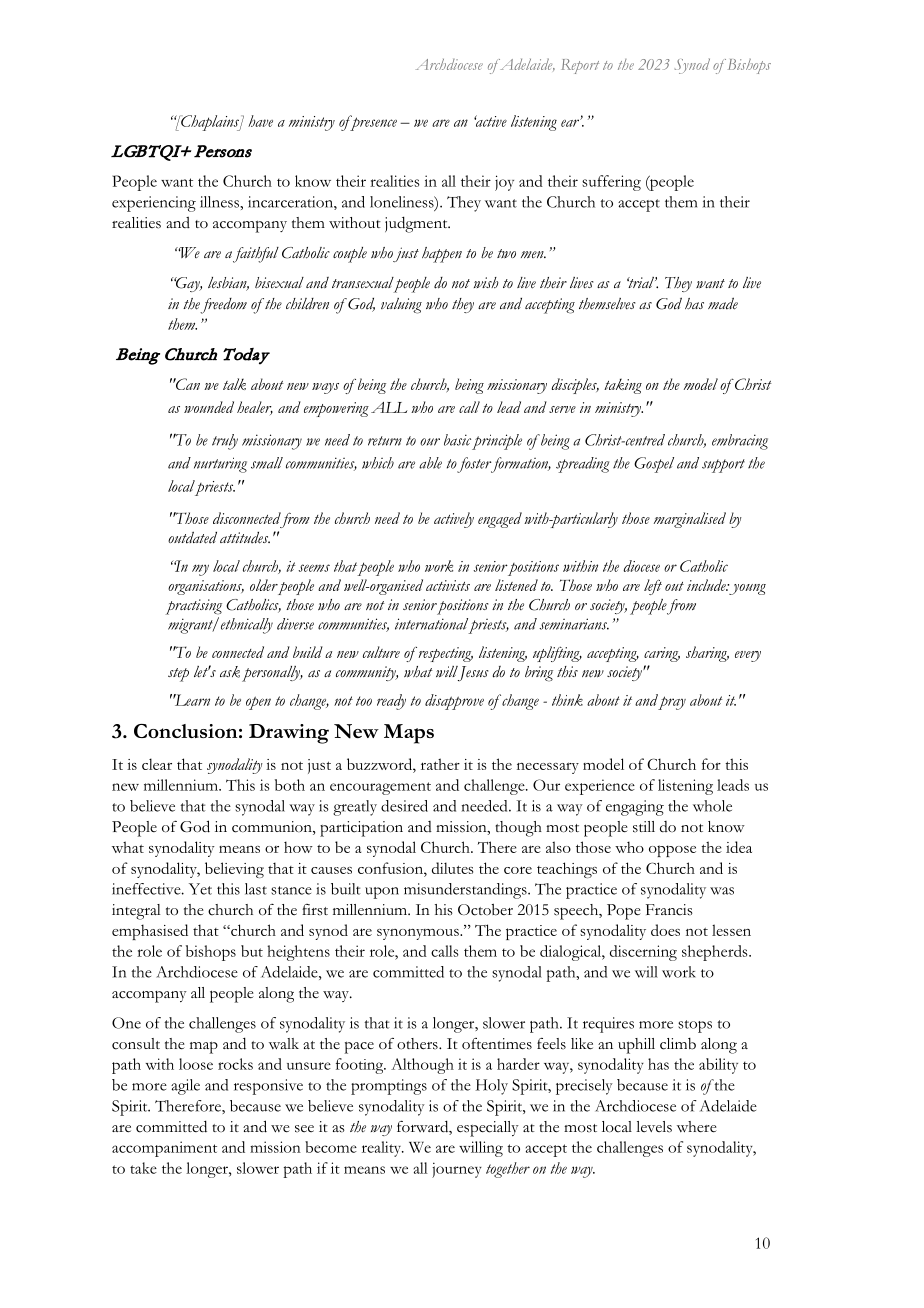 The height and width of the page is (1308, 924). What do you see at coordinates (580, 66) in the page?
I see `Report` at bounding box center [580, 66].
